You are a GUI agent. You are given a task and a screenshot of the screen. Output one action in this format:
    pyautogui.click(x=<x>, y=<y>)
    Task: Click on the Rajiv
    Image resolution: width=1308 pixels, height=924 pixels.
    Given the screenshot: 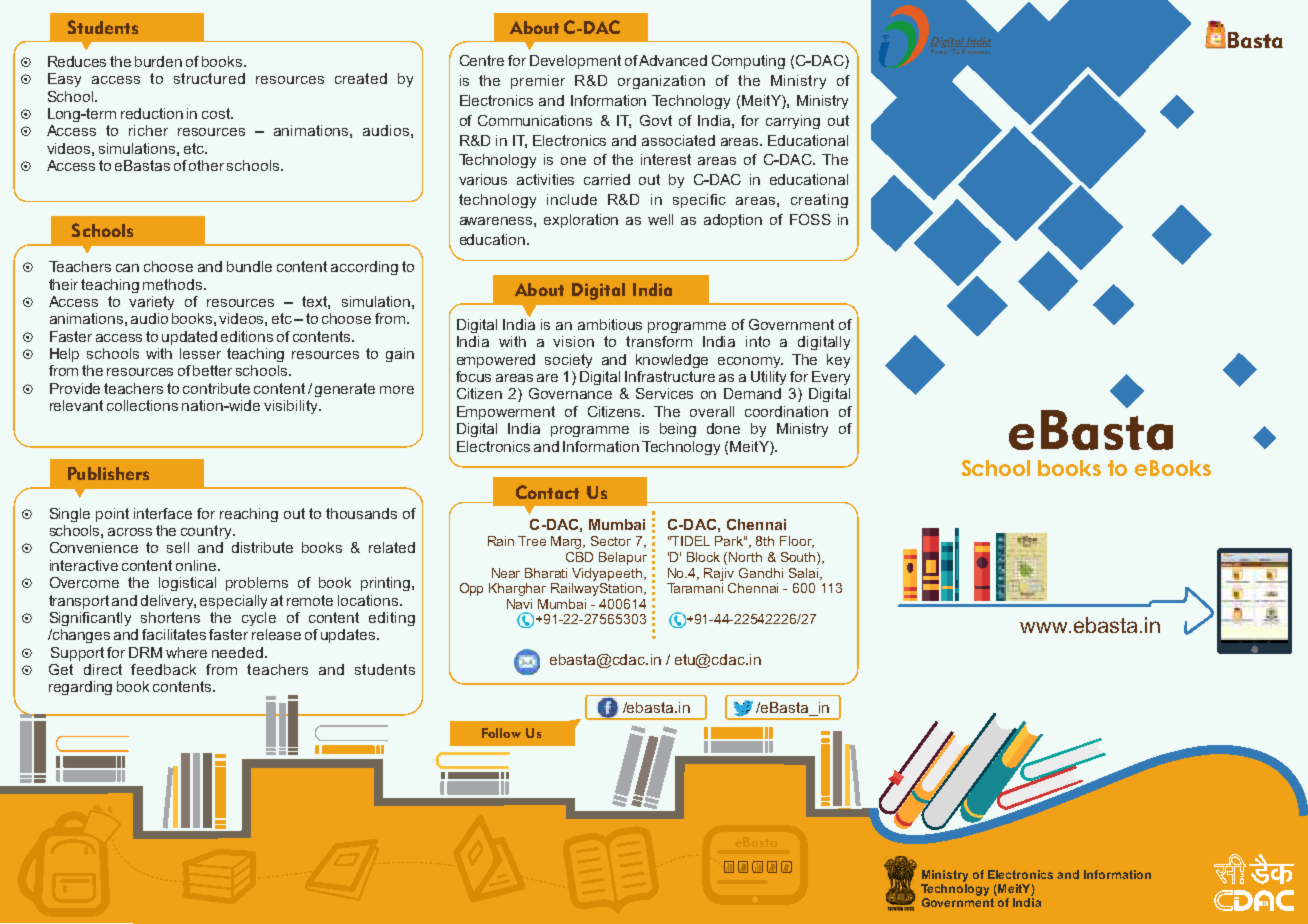 What is the action you would take?
    pyautogui.click(x=719, y=574)
